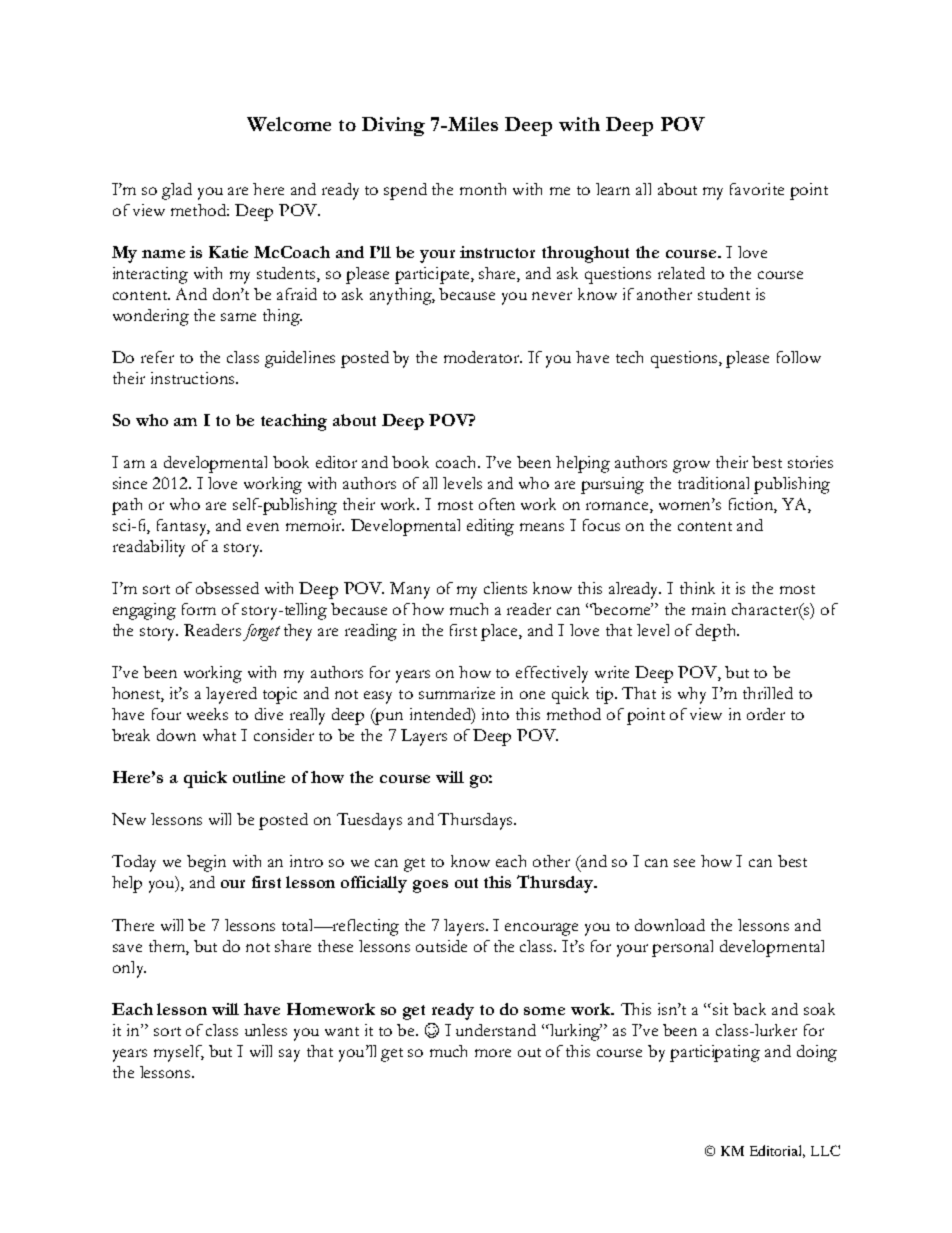 The width and height of the screenshot is (952, 1233). Describe the element at coordinates (177, 191) in the screenshot. I see `glad` at that location.
